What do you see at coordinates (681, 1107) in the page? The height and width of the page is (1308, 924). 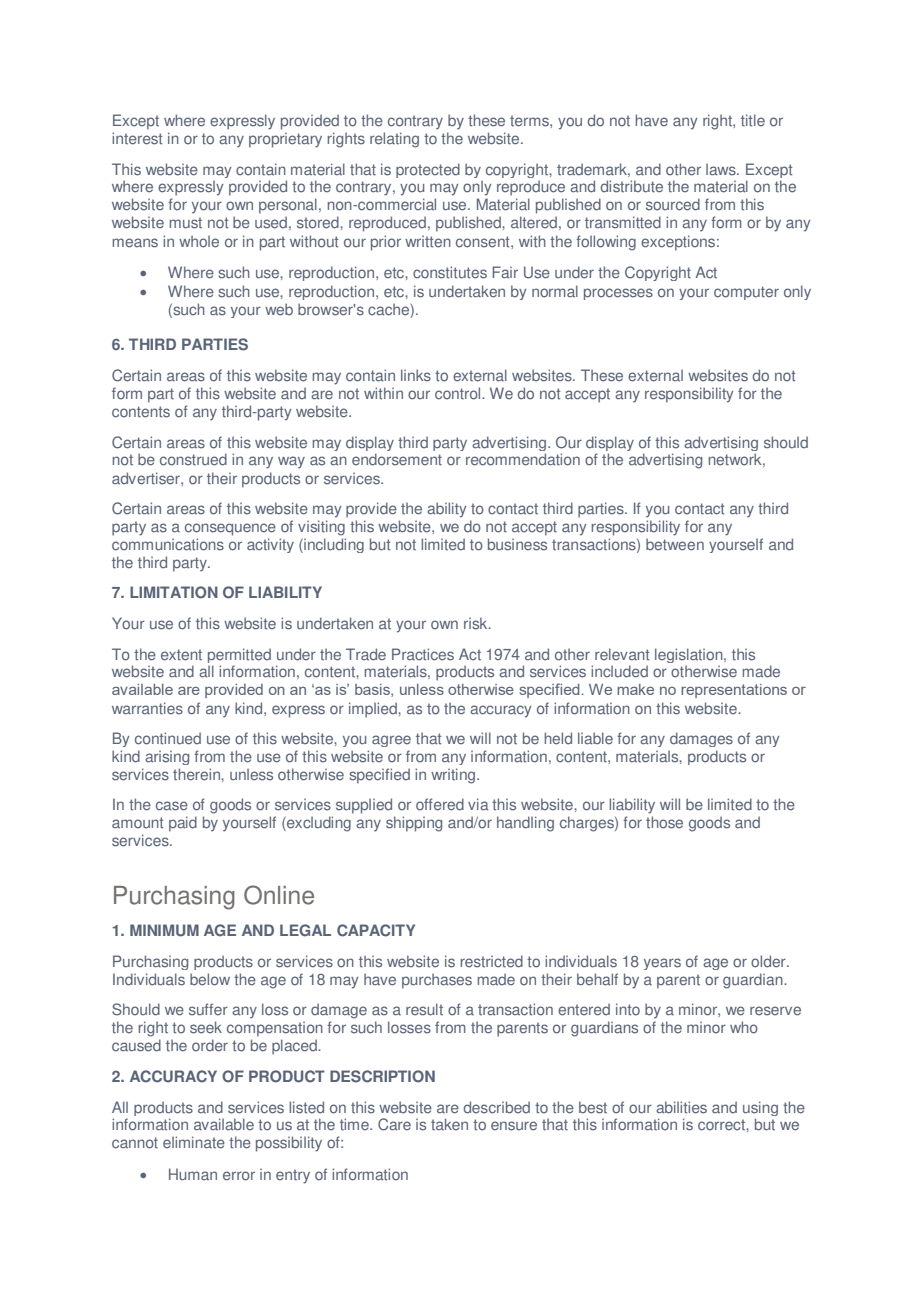 I see `abilities` at bounding box center [681, 1107].
